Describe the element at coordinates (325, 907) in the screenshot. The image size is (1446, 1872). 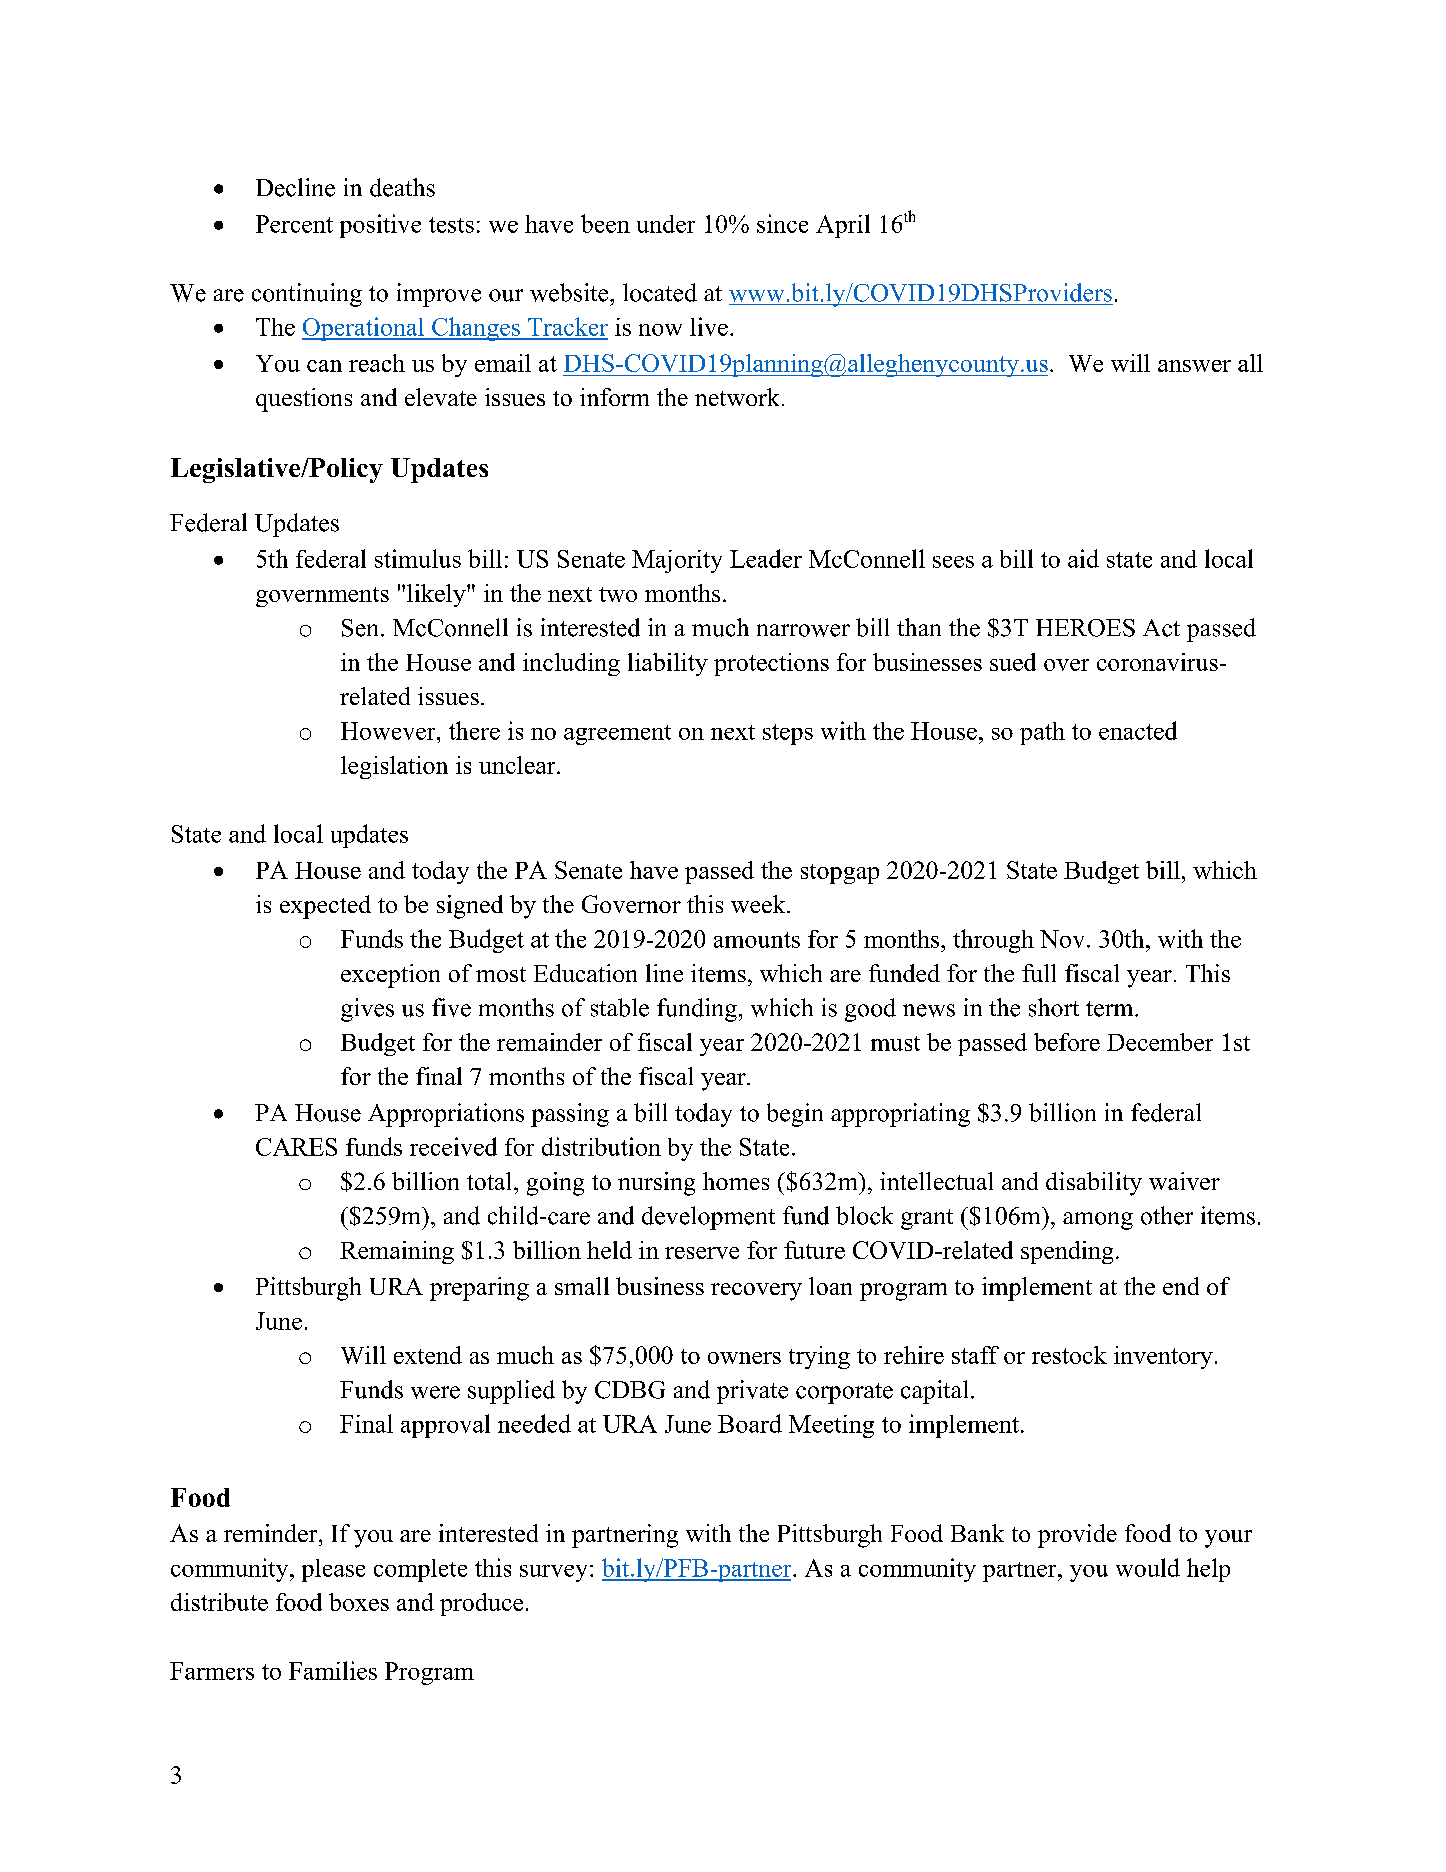
I see `expected` at that location.
